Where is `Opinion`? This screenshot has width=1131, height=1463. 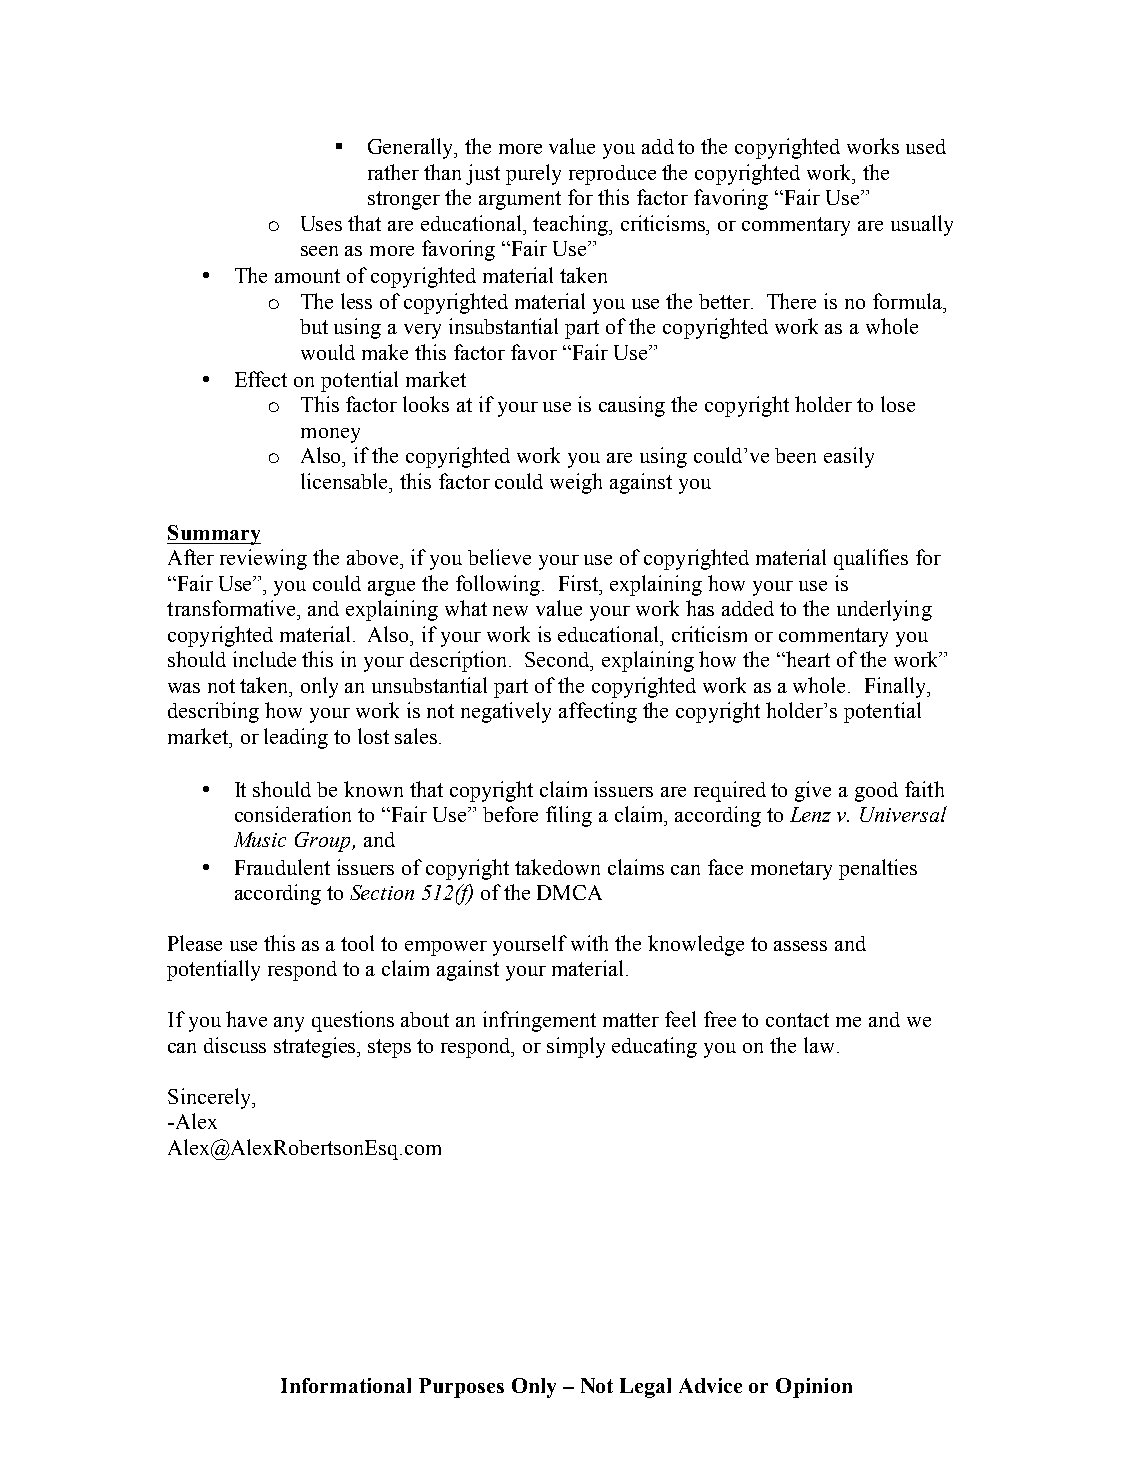
Opinion is located at coordinates (814, 1388).
